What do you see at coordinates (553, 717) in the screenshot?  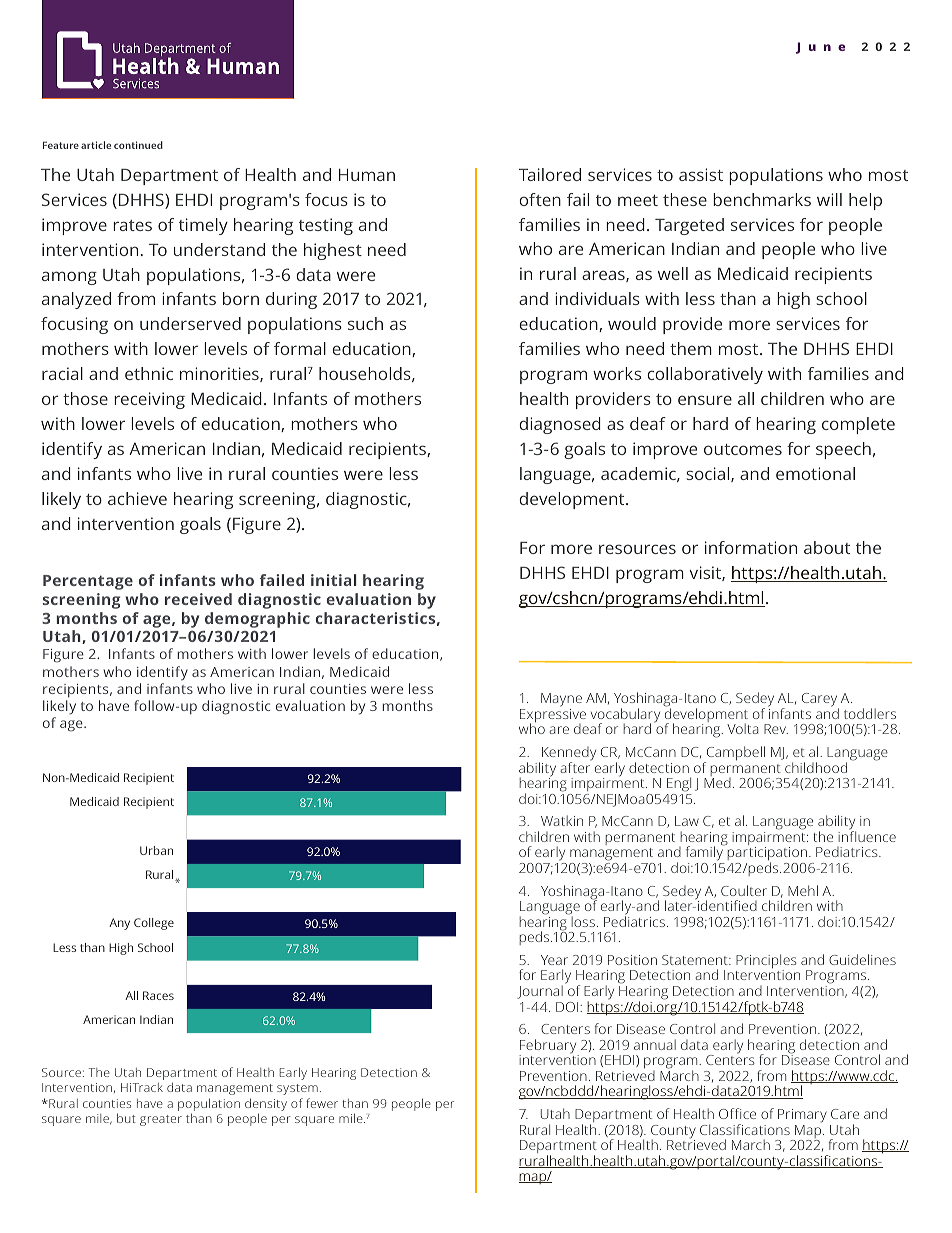 I see `Expressive` at bounding box center [553, 717].
